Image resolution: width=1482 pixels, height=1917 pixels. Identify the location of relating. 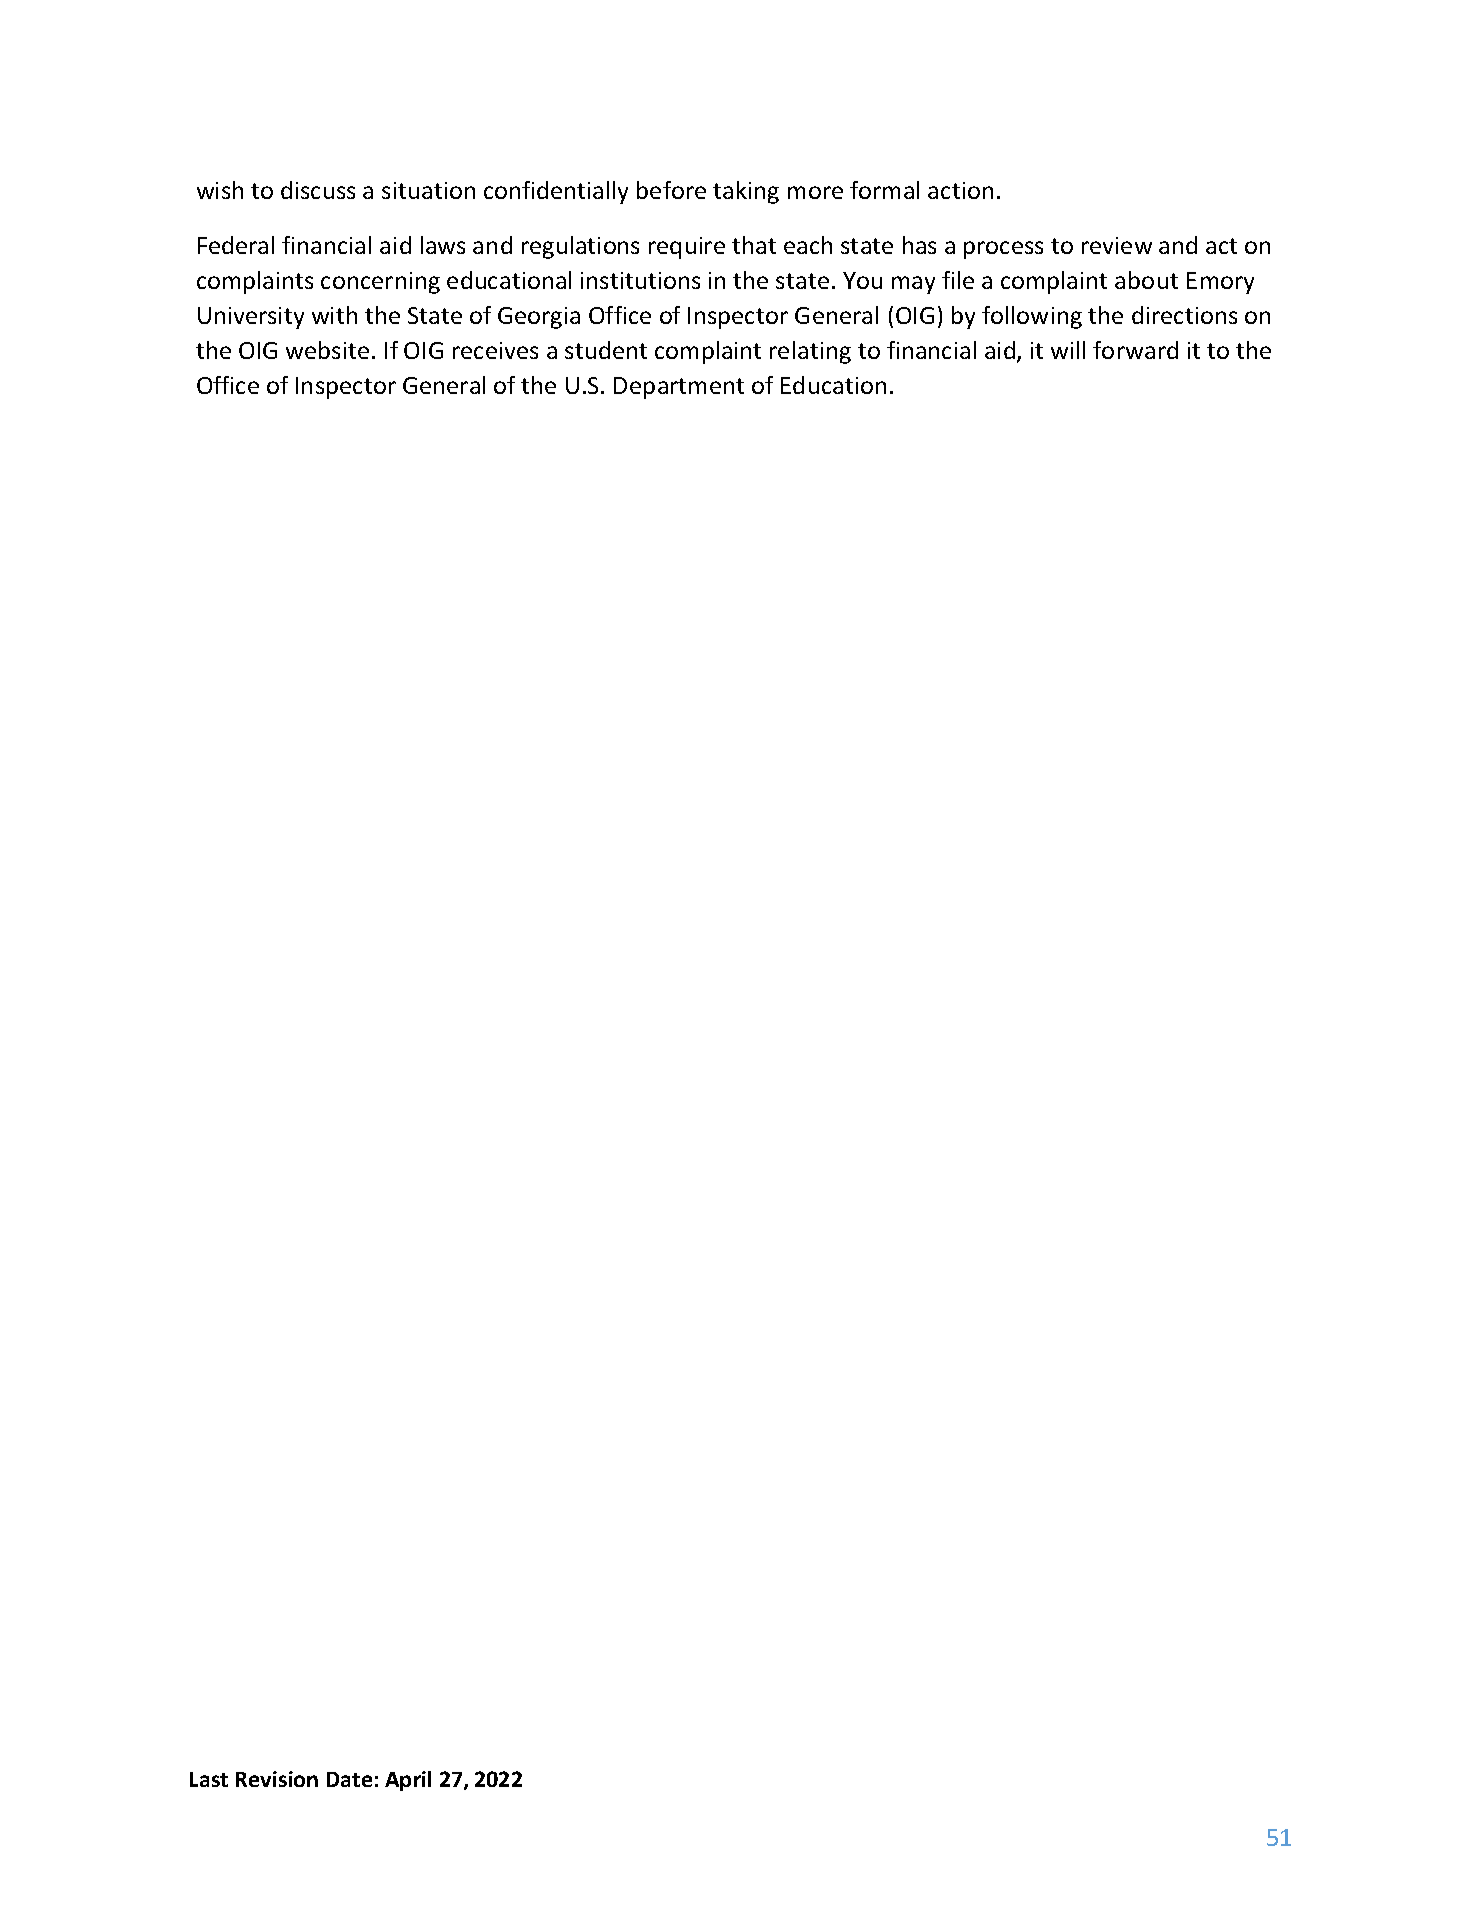
(810, 352).
